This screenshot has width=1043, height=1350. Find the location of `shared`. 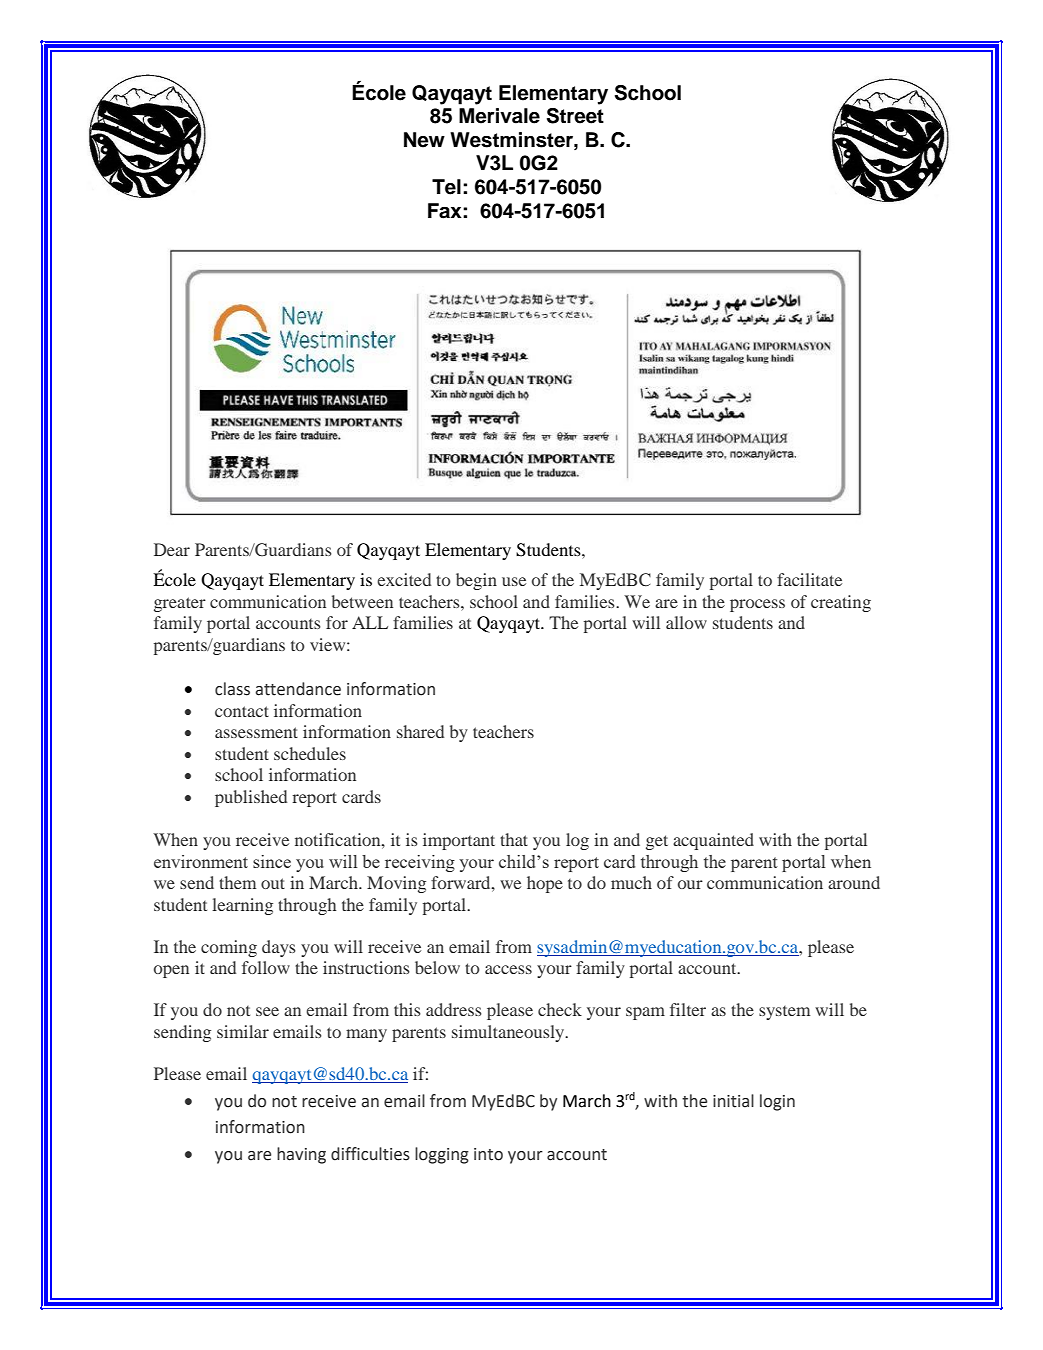

shared is located at coordinates (420, 731).
